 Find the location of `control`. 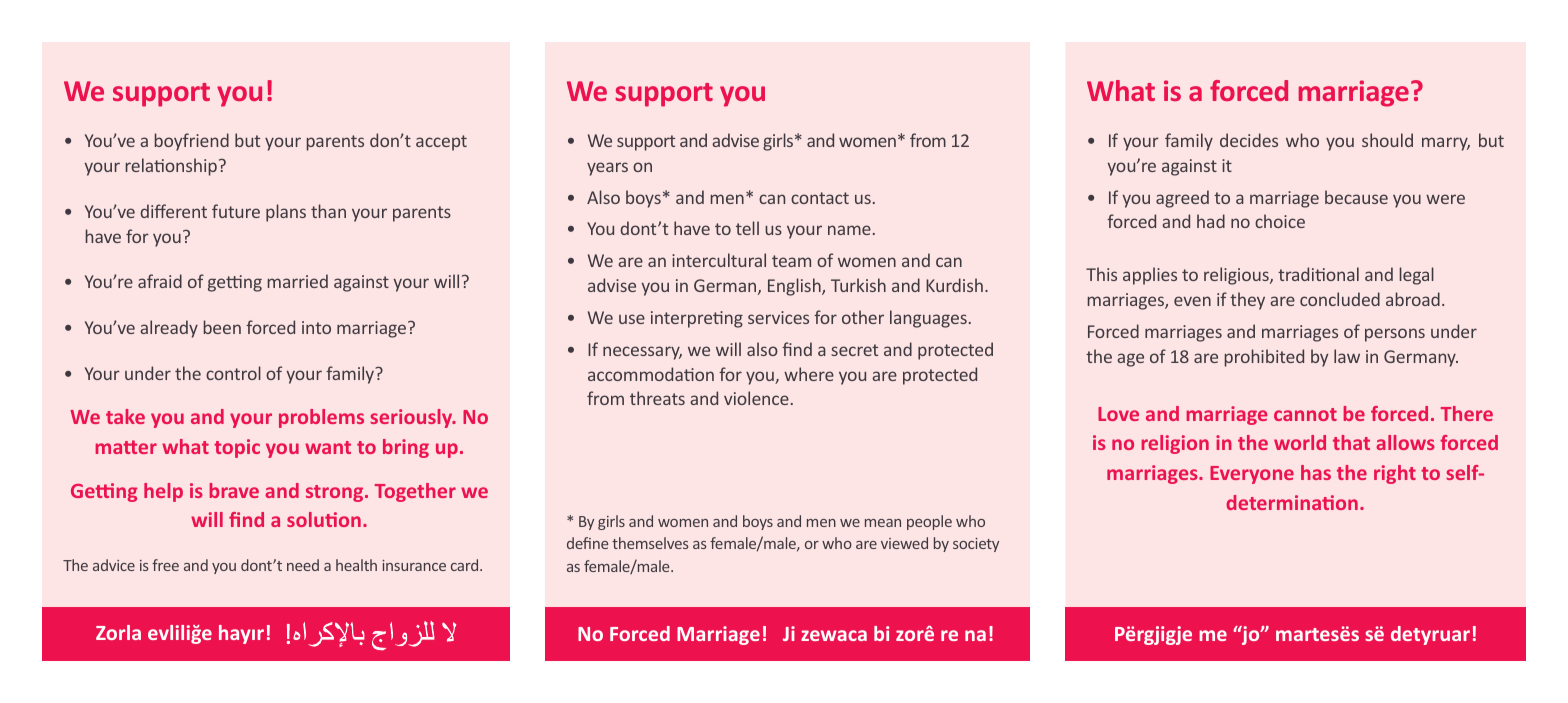

control is located at coordinates (233, 373).
